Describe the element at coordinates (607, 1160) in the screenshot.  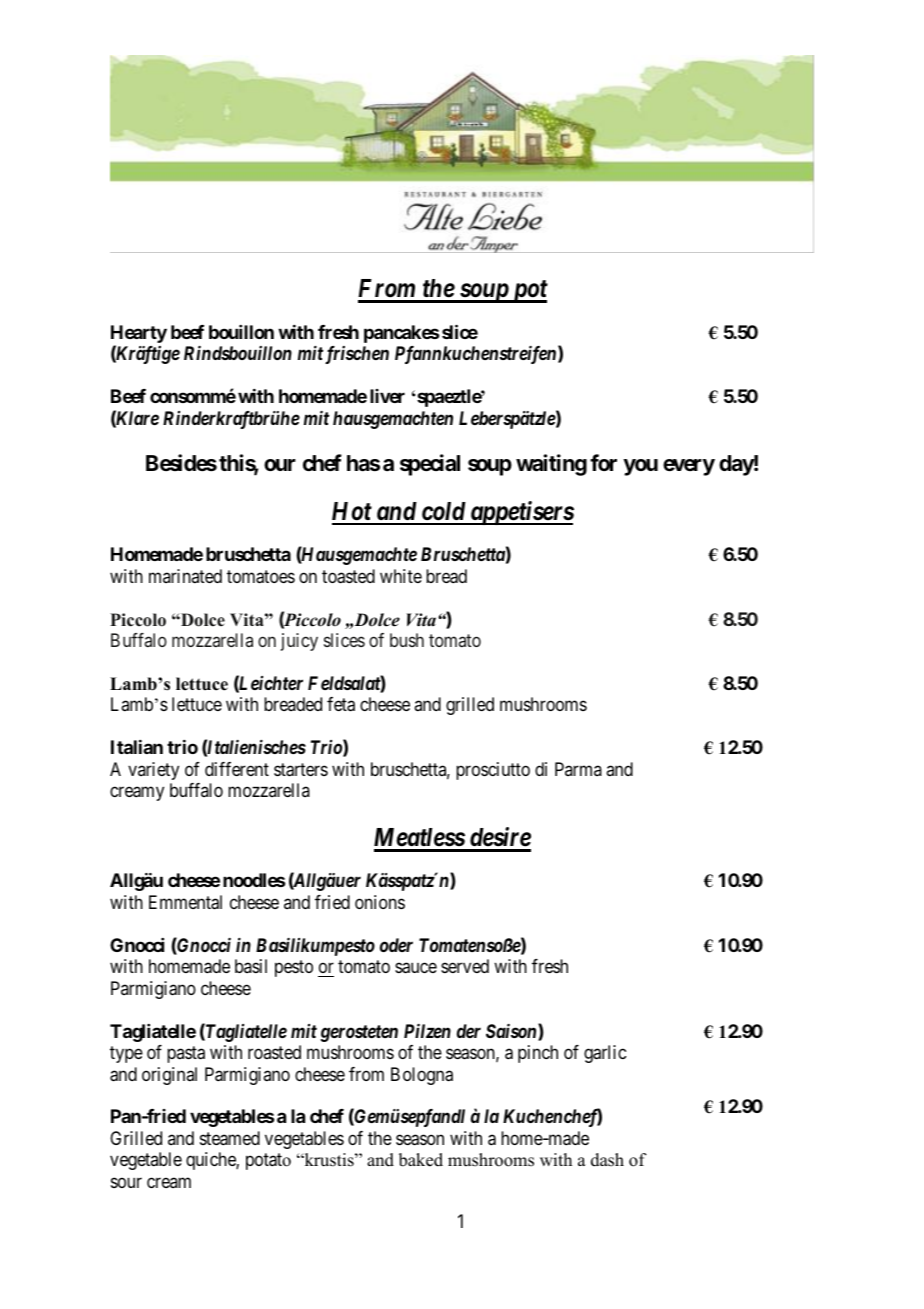
I see `dash` at that location.
